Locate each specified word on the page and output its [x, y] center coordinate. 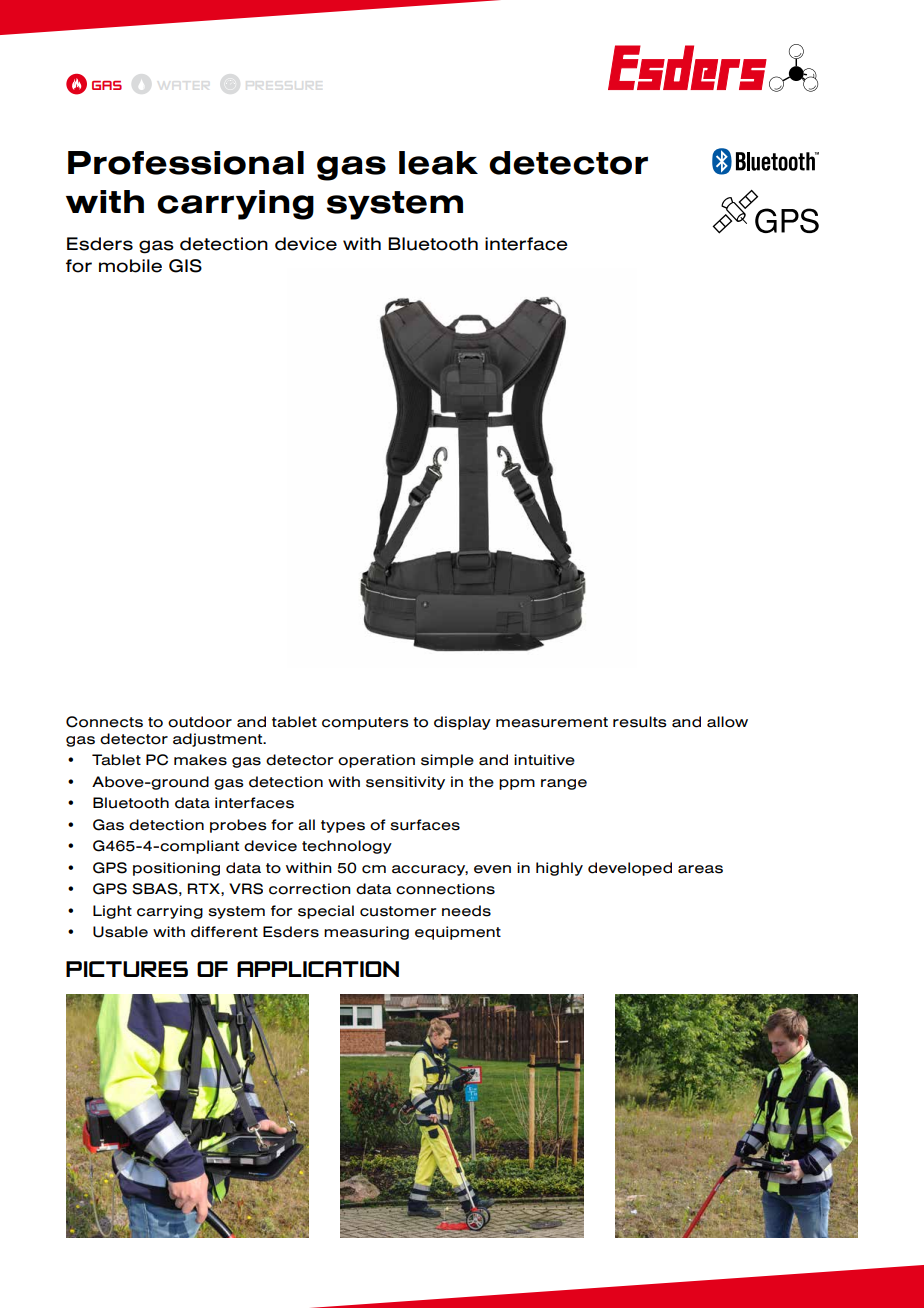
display [462, 723]
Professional [186, 163]
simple [447, 761]
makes [200, 760]
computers [365, 723]
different [224, 932]
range [564, 784]
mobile [130, 266]
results [640, 722]
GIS [185, 266]
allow [727, 722]
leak [438, 163]
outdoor [200, 722]
